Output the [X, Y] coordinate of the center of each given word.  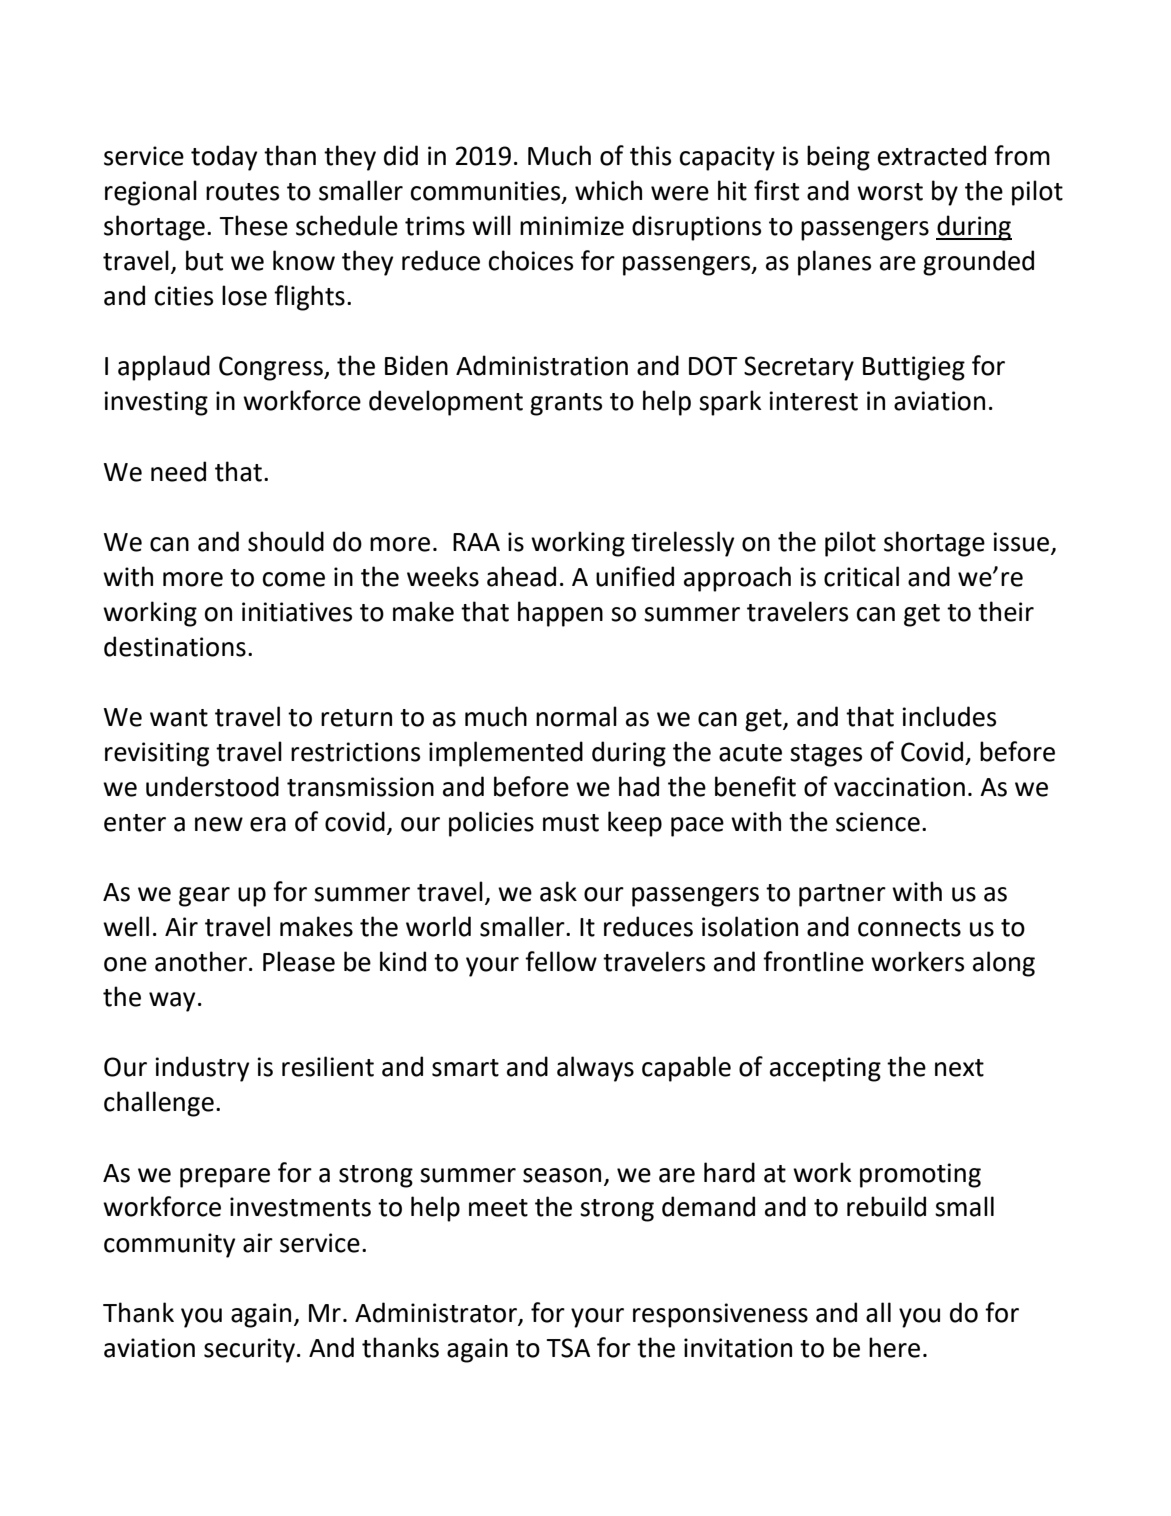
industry [202, 1069]
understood [212, 786]
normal [576, 716]
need [178, 471]
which [608, 190]
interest [813, 401]
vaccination [899, 787]
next [959, 1068]
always [595, 1069]
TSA [568, 1348]
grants [566, 404]
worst [890, 192]
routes [242, 192]
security [249, 1350]
